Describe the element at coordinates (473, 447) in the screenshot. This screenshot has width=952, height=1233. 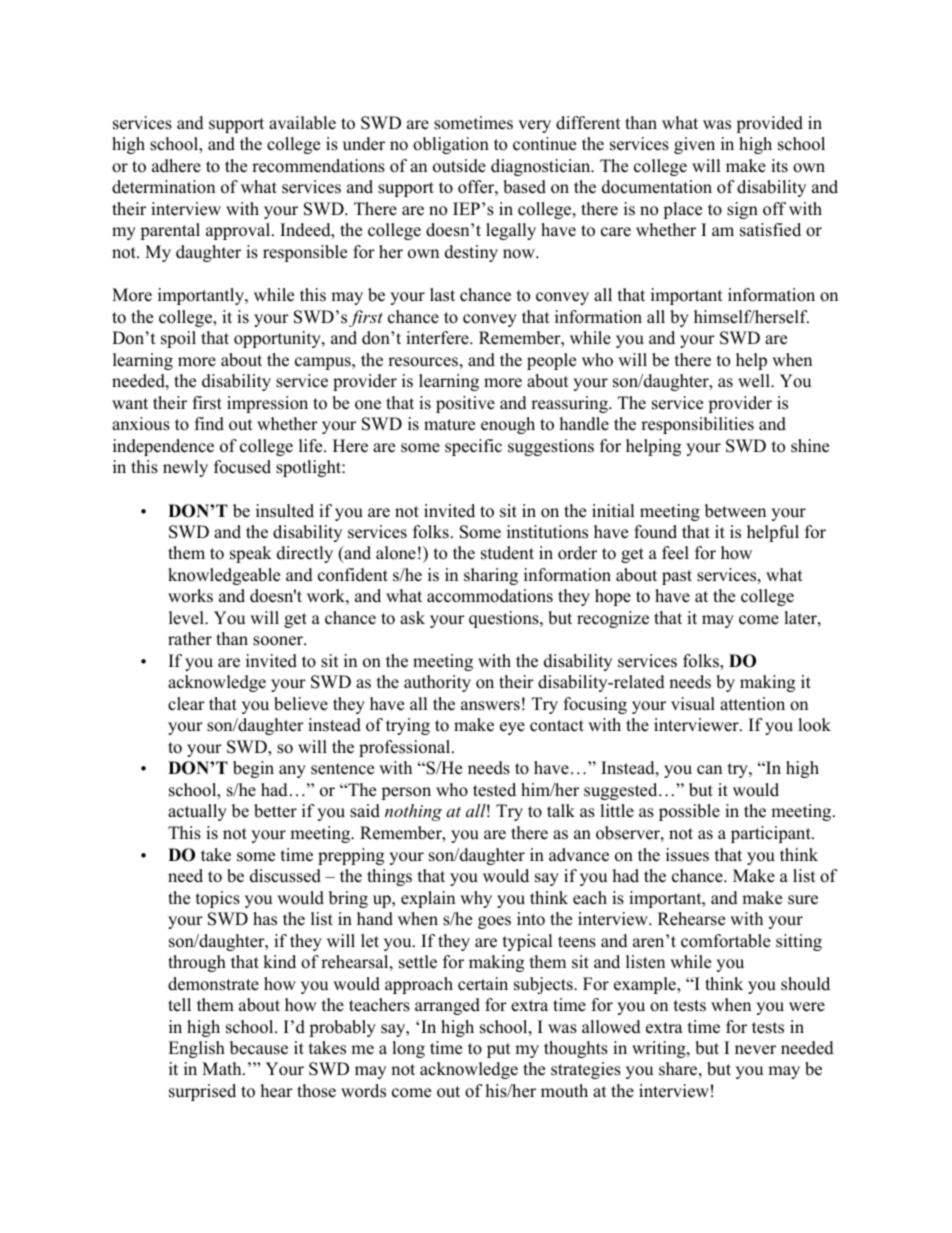
I see `specific` at that location.
